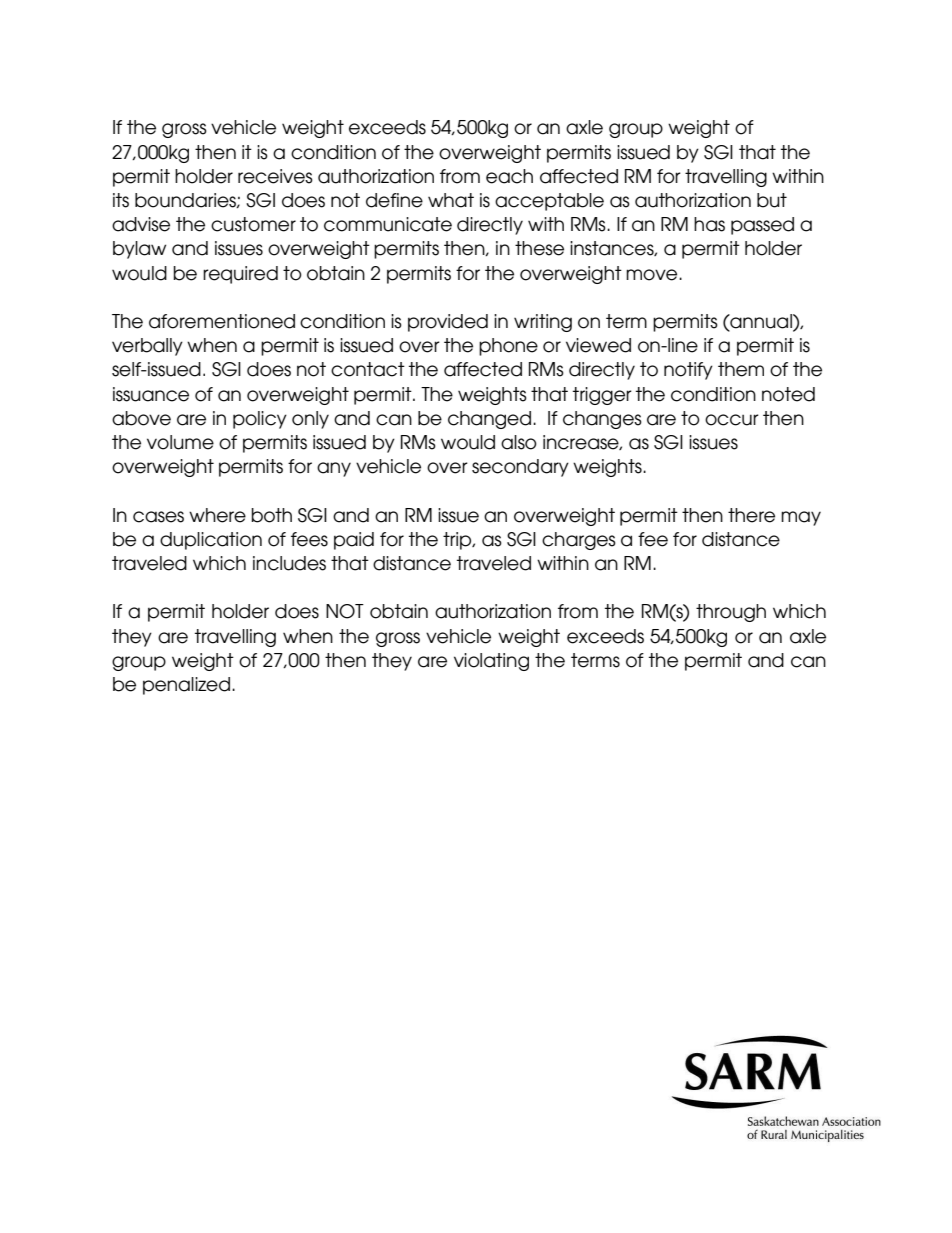 The width and height of the screenshot is (952, 1233). Describe the element at coordinates (741, 369) in the screenshot. I see `them` at that location.
